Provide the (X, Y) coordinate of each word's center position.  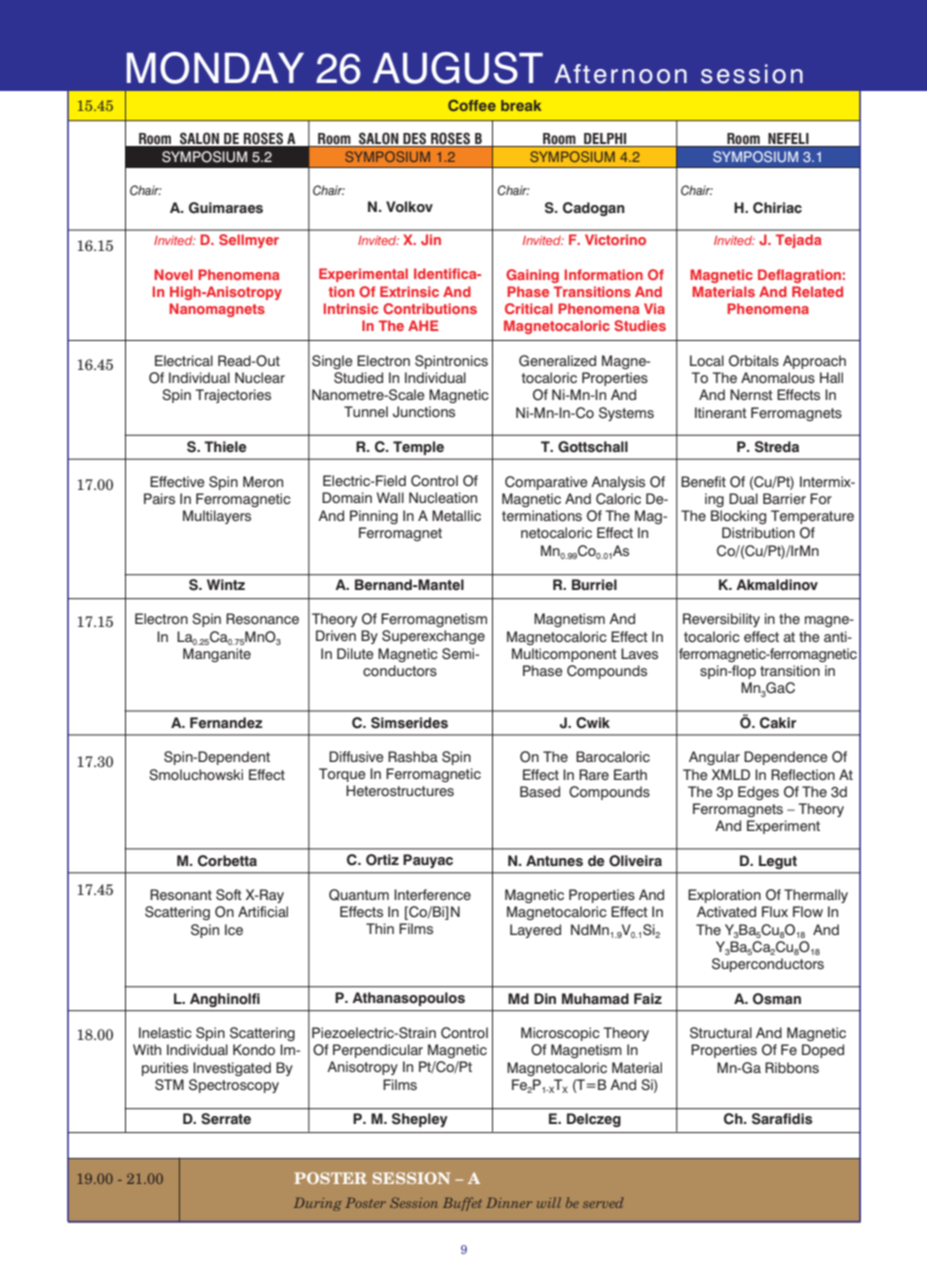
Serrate (226, 1119)
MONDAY (215, 68)
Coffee (472, 105)
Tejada (799, 241)
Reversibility (721, 620)
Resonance (262, 619)
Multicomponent (564, 655)
